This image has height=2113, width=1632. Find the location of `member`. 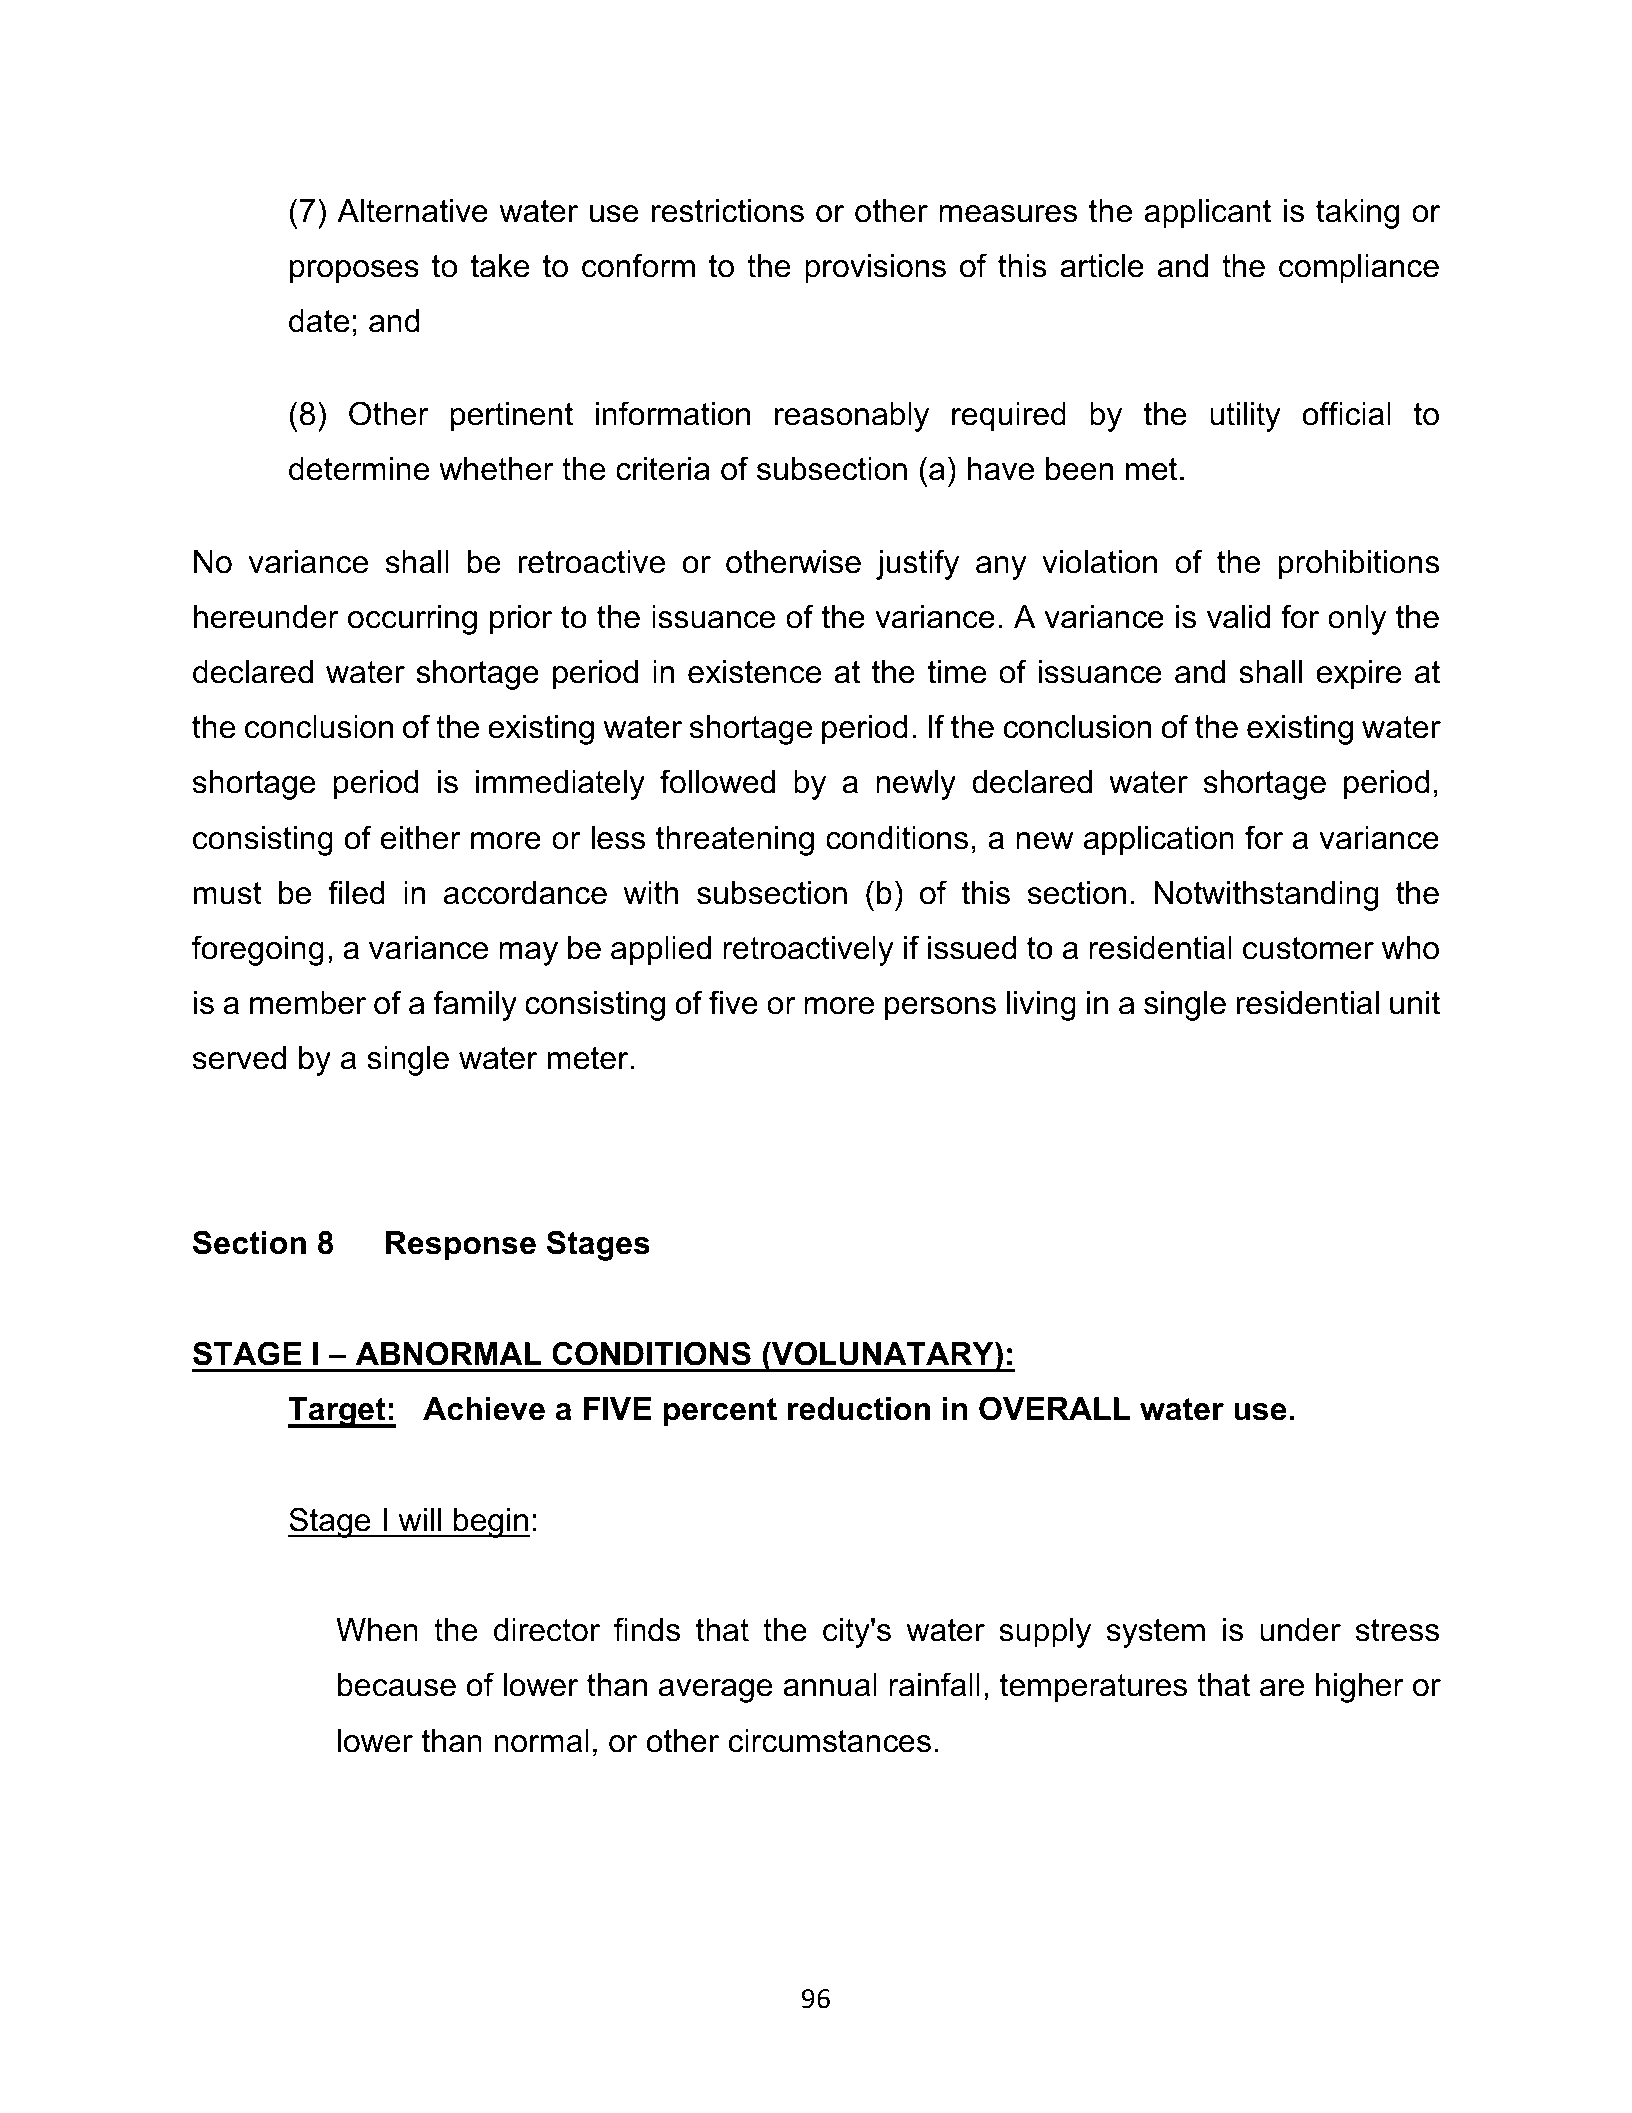

member is located at coordinates (308, 1003).
